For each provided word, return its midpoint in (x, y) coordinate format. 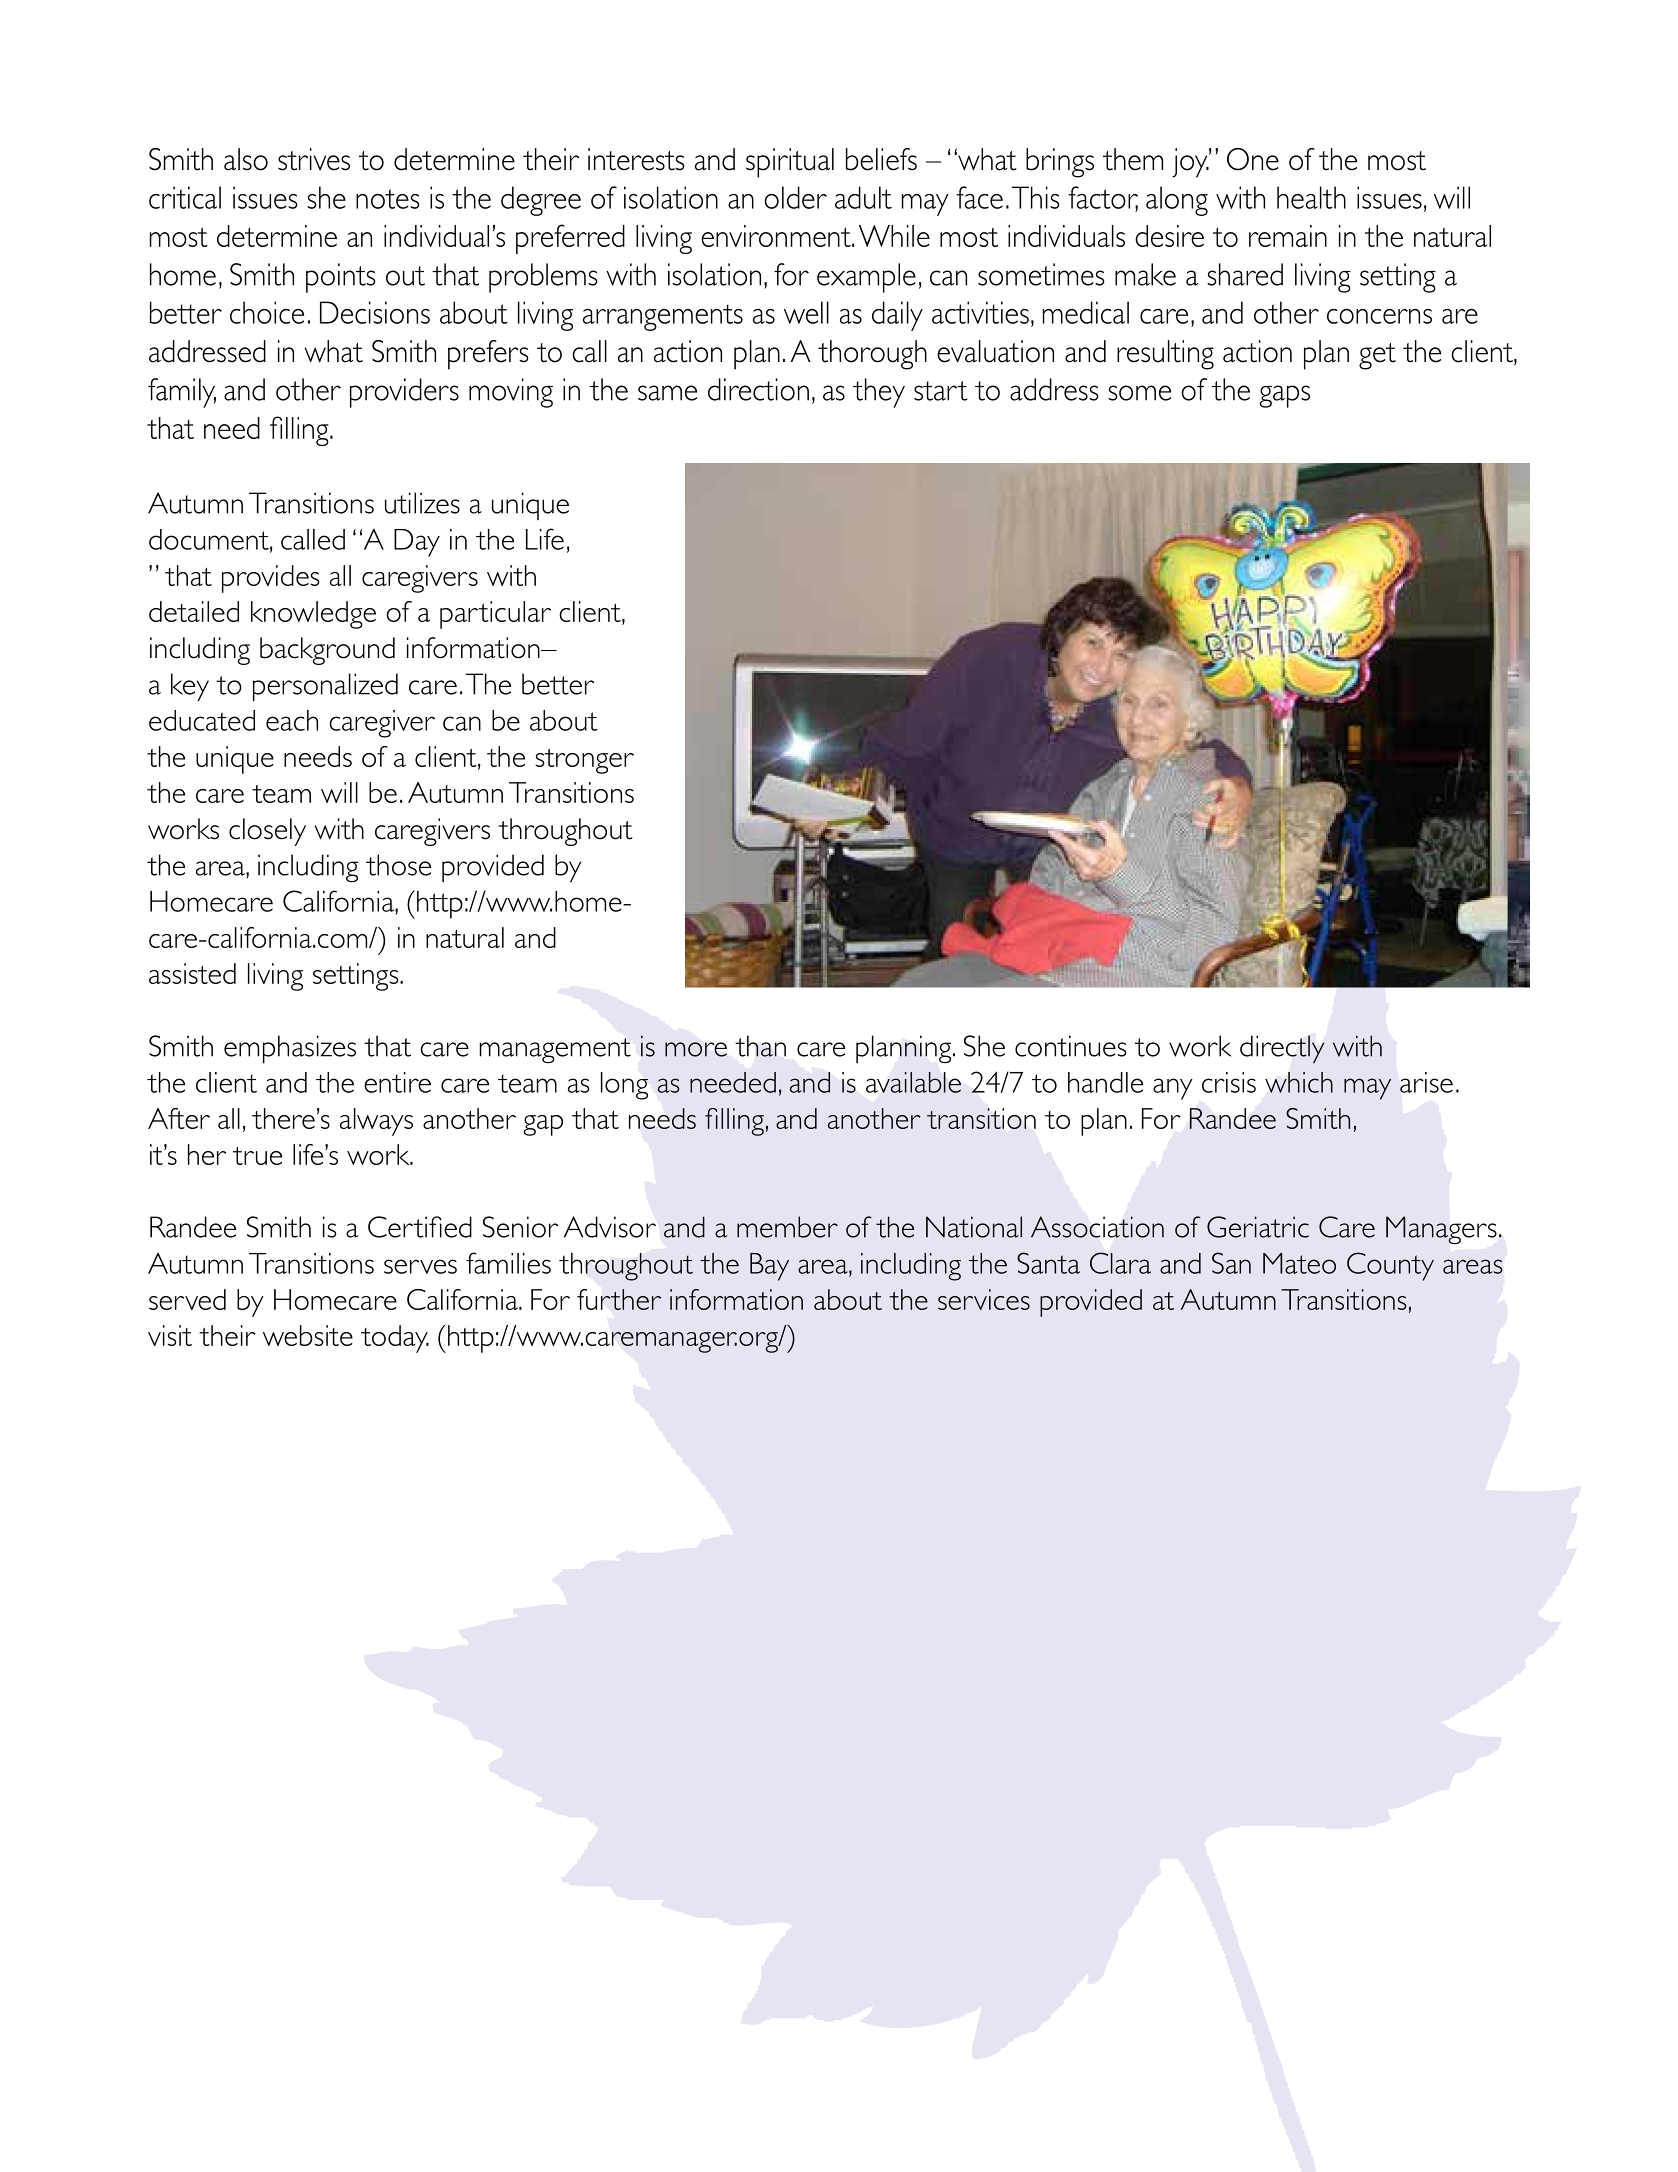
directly (1282, 1049)
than (760, 1046)
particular (495, 615)
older (795, 197)
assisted (192, 973)
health (1311, 197)
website (308, 1335)
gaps (1285, 396)
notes (388, 199)
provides (271, 579)
